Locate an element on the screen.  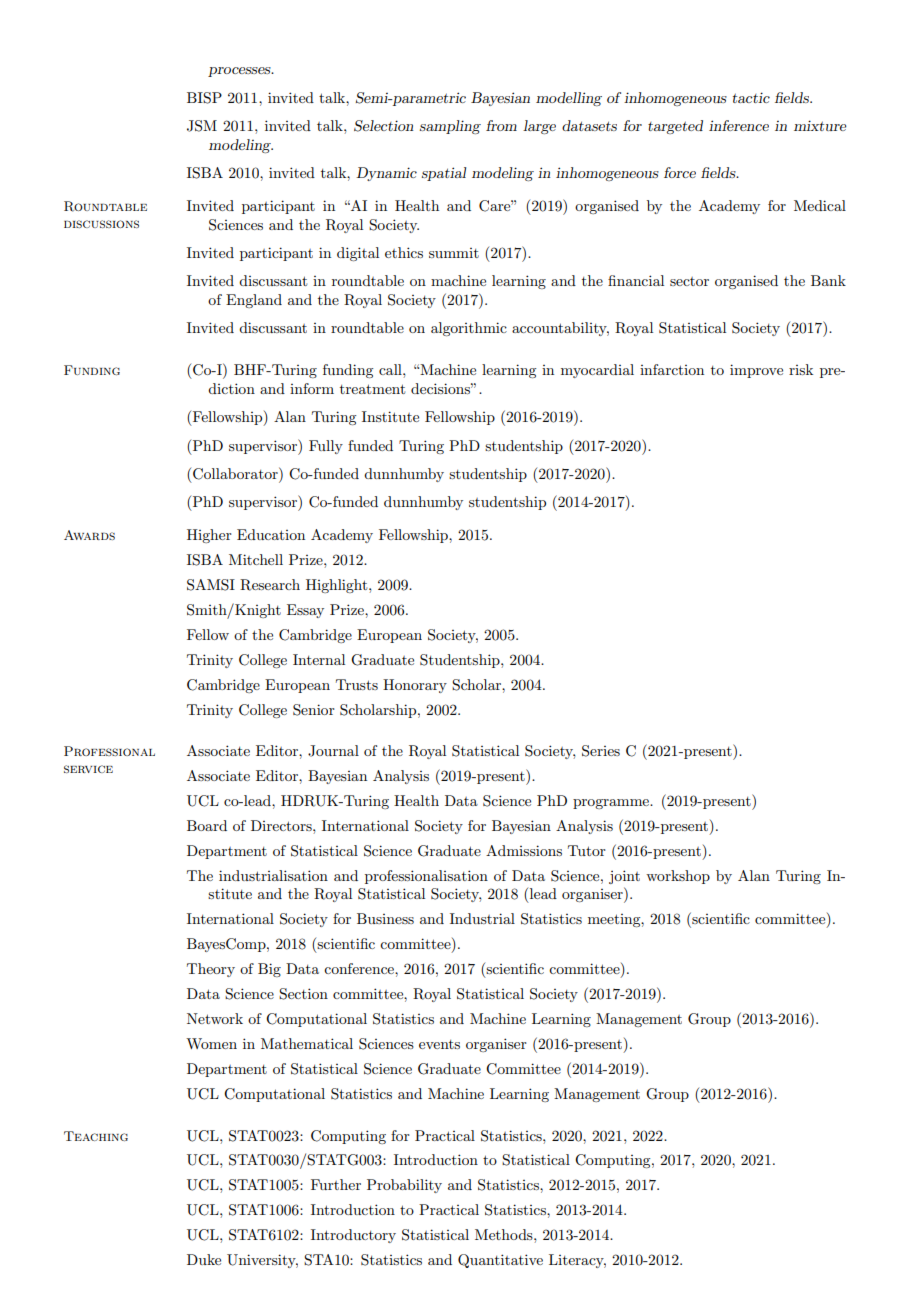
Quantitative is located at coordinates (500, 1261).
